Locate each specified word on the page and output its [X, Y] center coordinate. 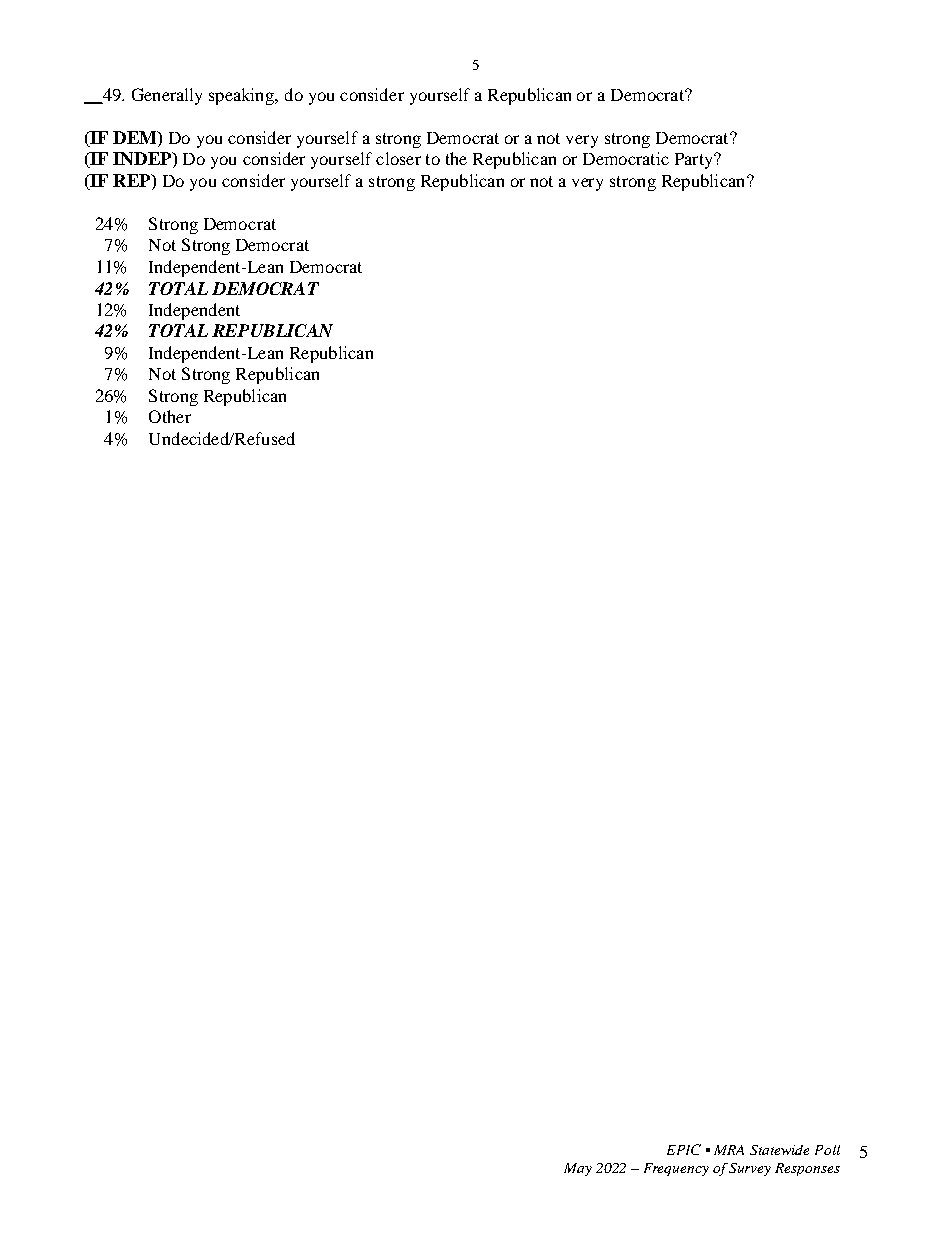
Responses [807, 1169]
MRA [729, 1150]
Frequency [676, 1169]
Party [695, 161]
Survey [750, 1169]
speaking [243, 96]
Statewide [779, 1150]
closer [398, 158]
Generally [167, 96]
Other [170, 416]
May [578, 1169]
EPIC [684, 1149]
